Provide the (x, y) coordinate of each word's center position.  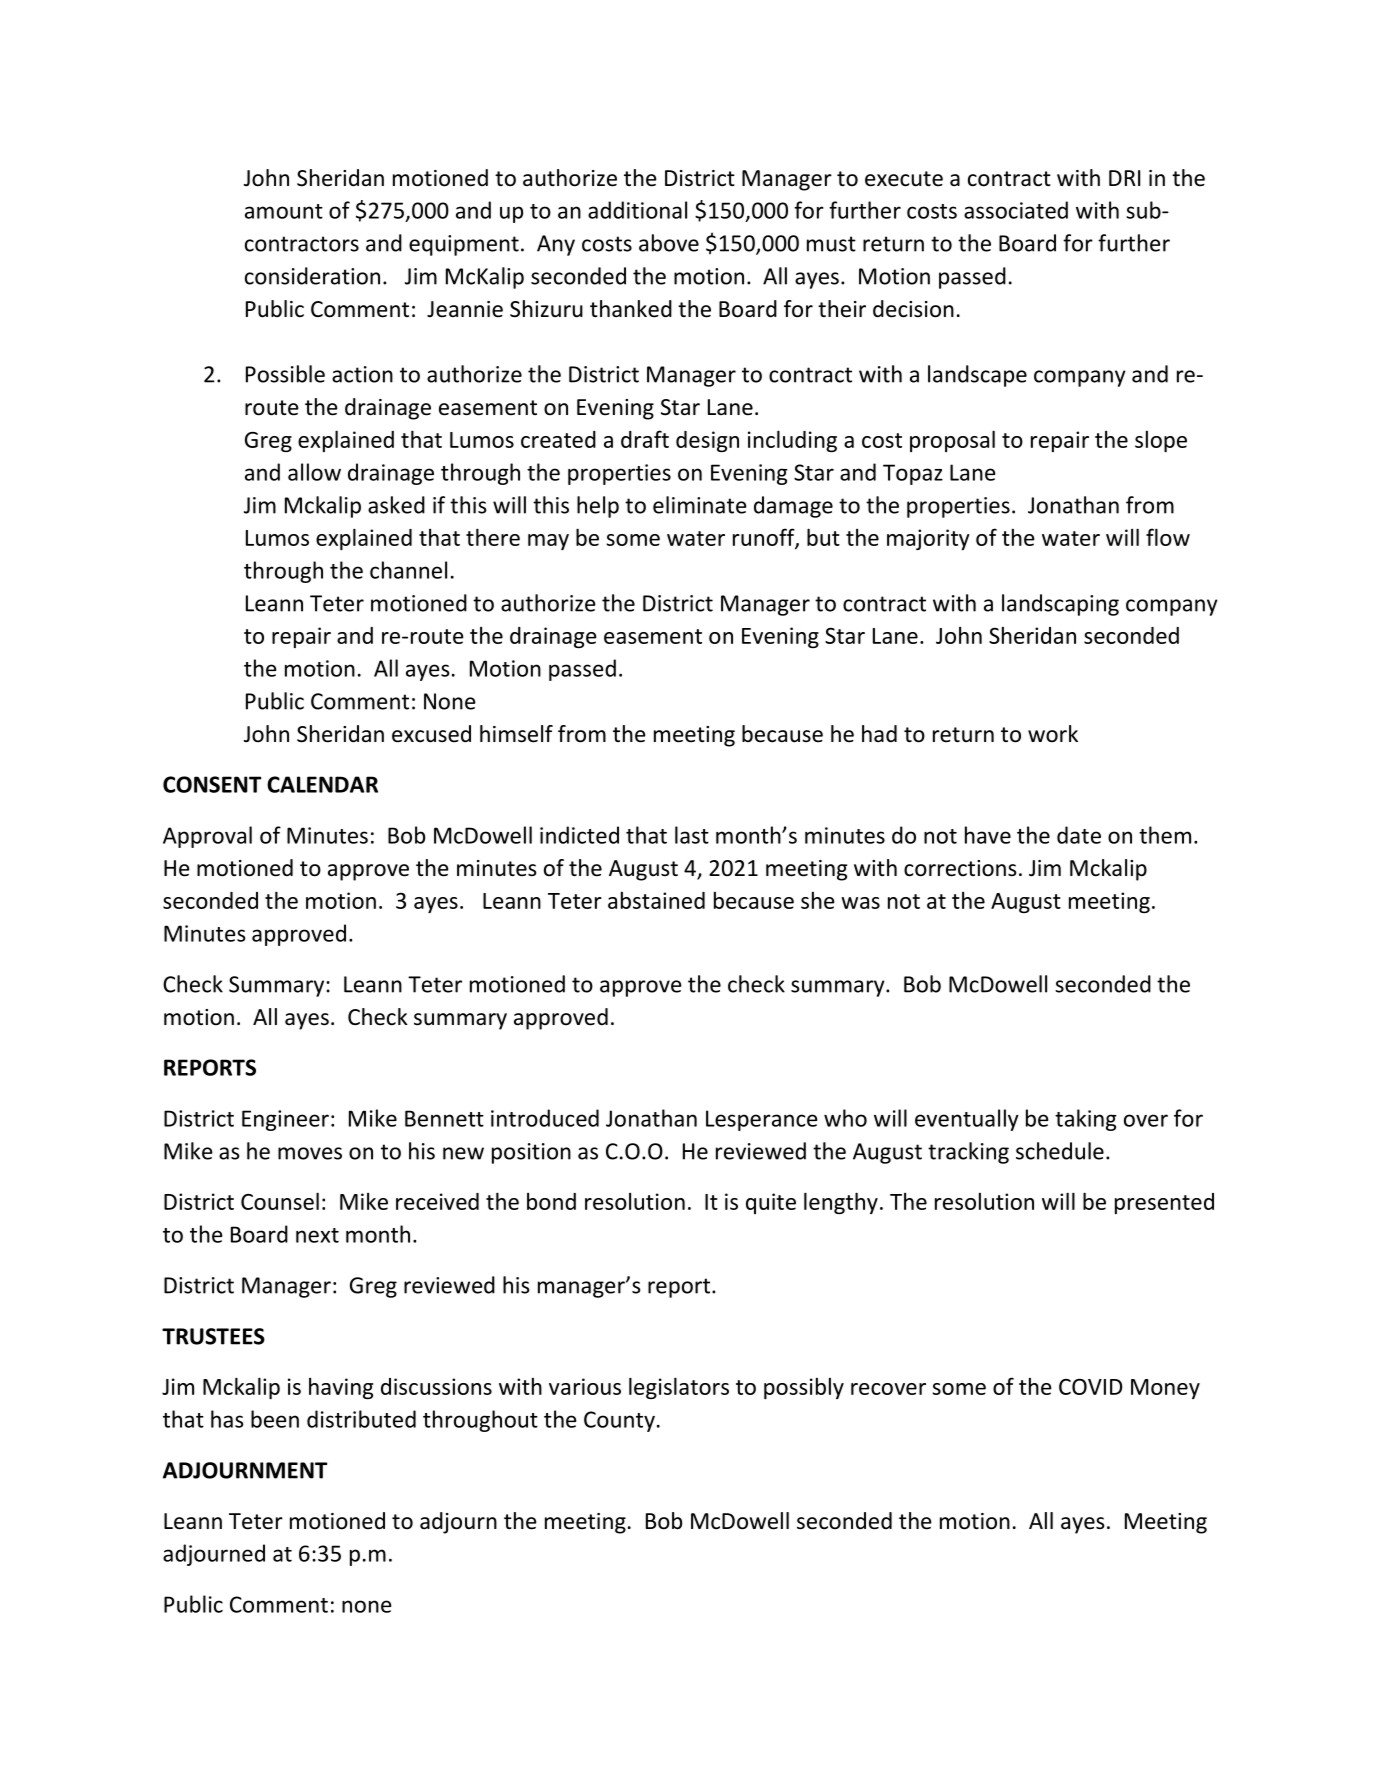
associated (1016, 210)
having (341, 1388)
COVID (1090, 1386)
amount (284, 211)
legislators (679, 1388)
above (669, 243)
